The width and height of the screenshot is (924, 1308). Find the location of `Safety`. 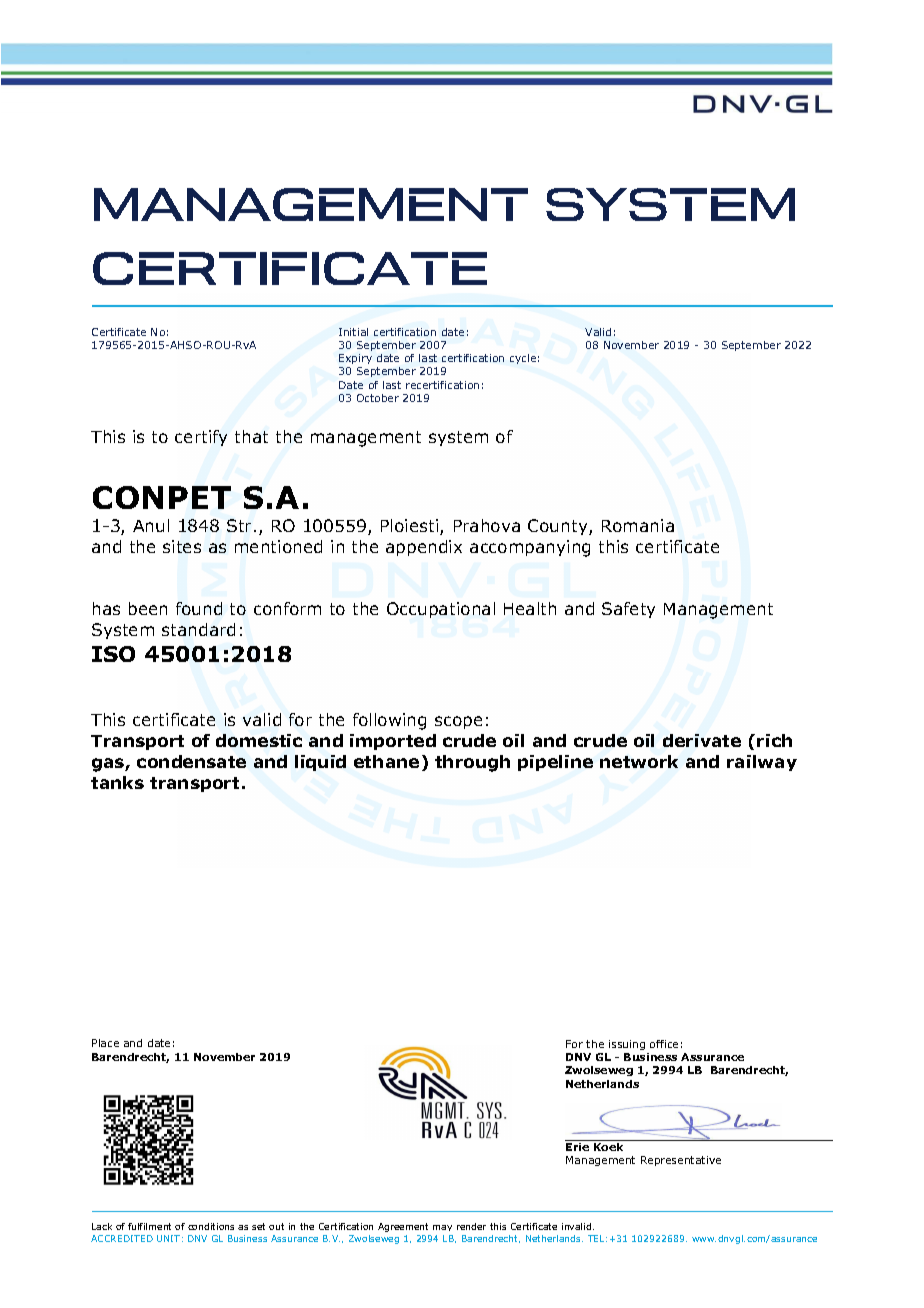

Safety is located at coordinates (628, 610).
